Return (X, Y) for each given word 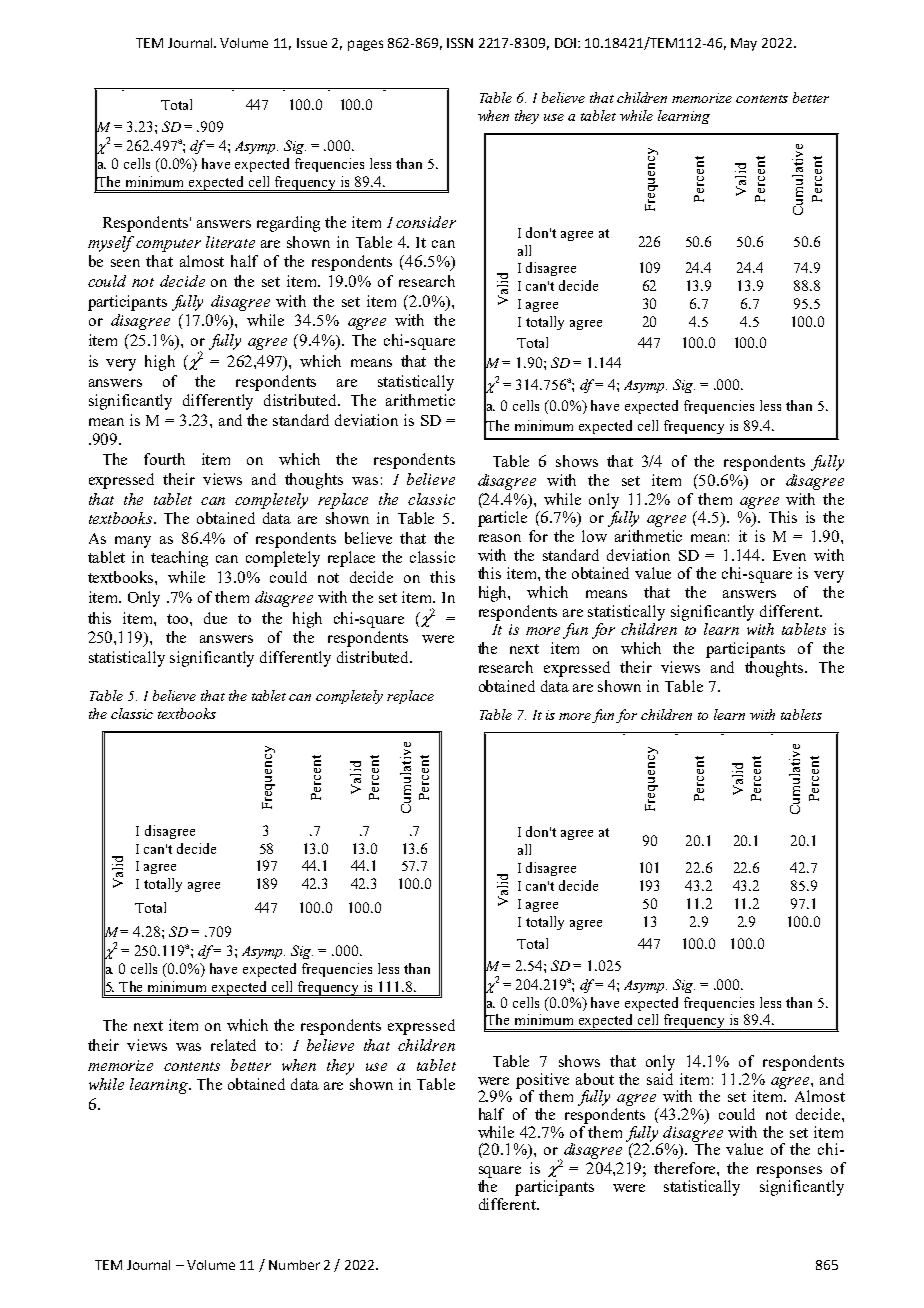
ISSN (460, 43)
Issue (312, 43)
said (660, 1077)
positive (542, 1082)
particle (502, 519)
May (744, 44)
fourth (164, 459)
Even (789, 555)
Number (294, 1265)
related (233, 1045)
